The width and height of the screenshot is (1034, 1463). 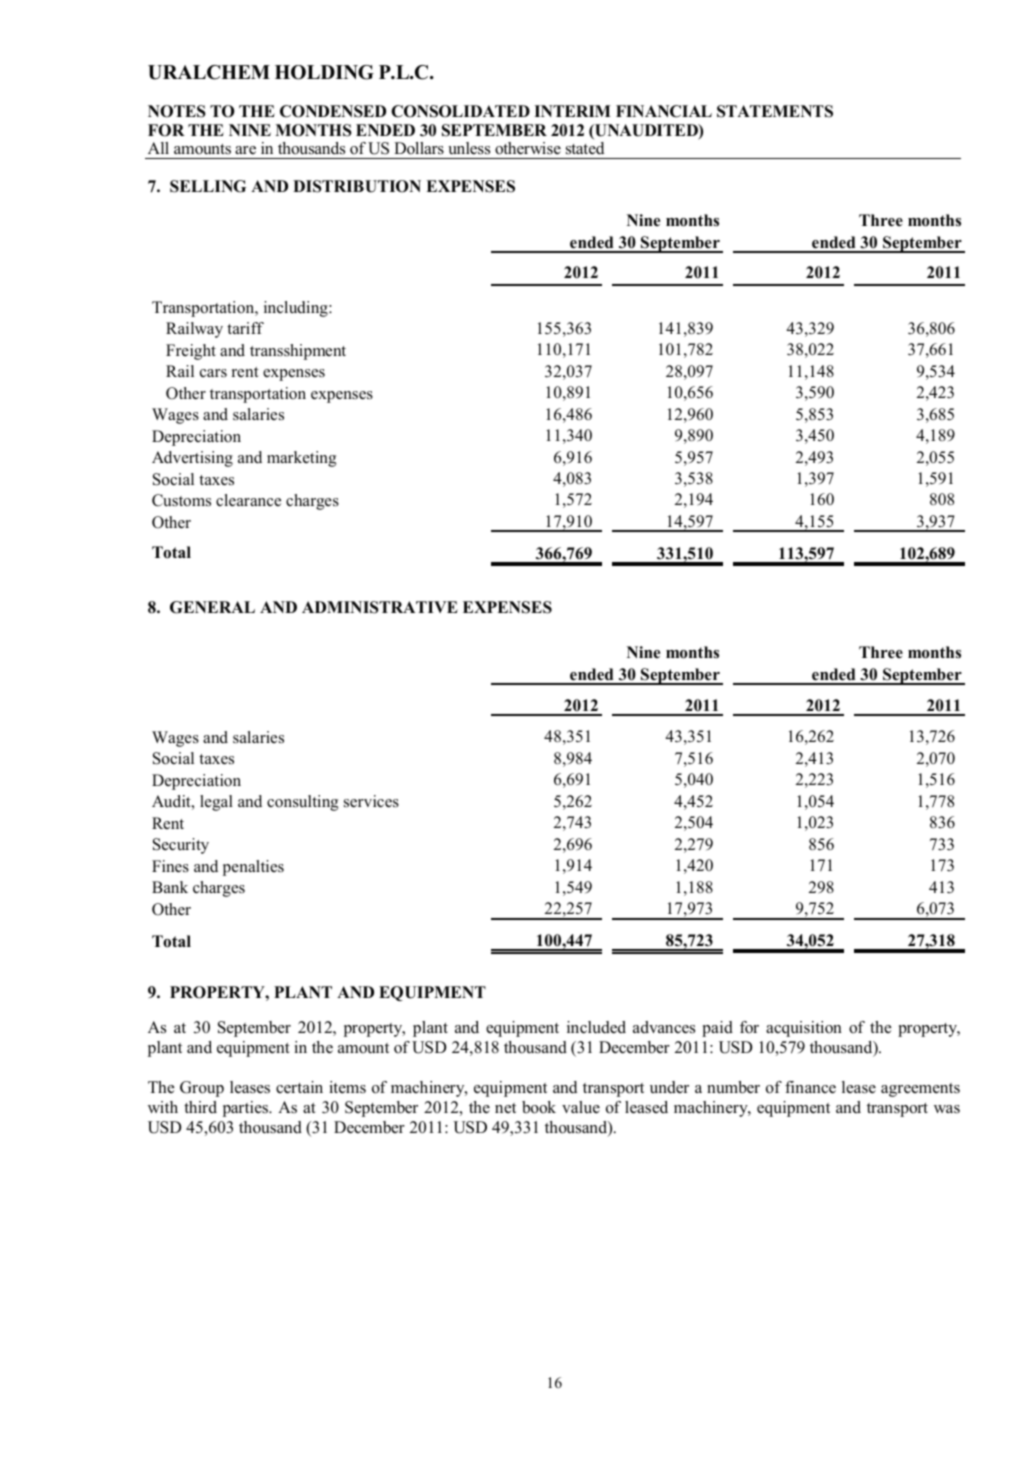 I want to click on parties, so click(x=246, y=1109).
